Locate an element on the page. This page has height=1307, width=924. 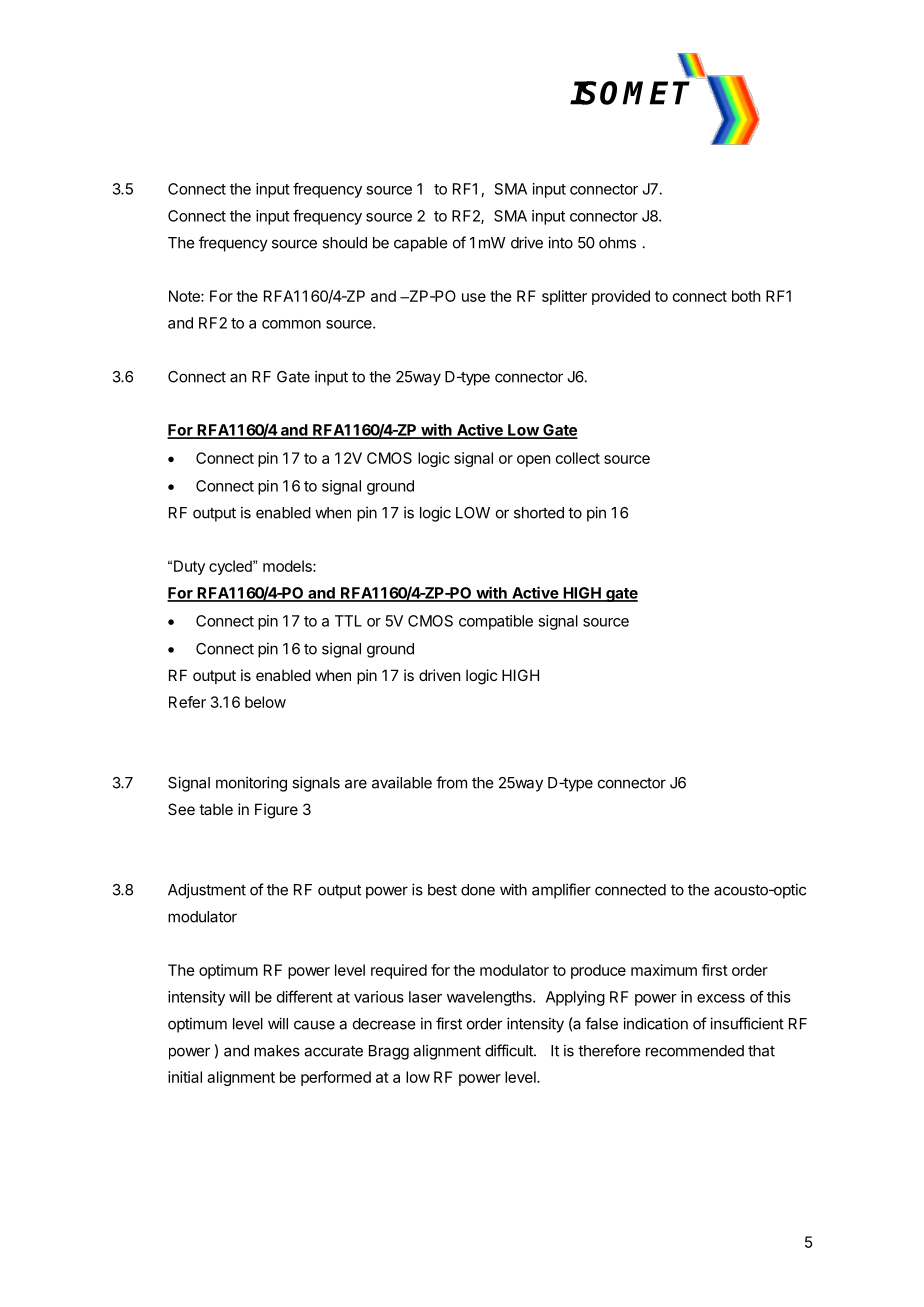
makes is located at coordinates (277, 1051).
